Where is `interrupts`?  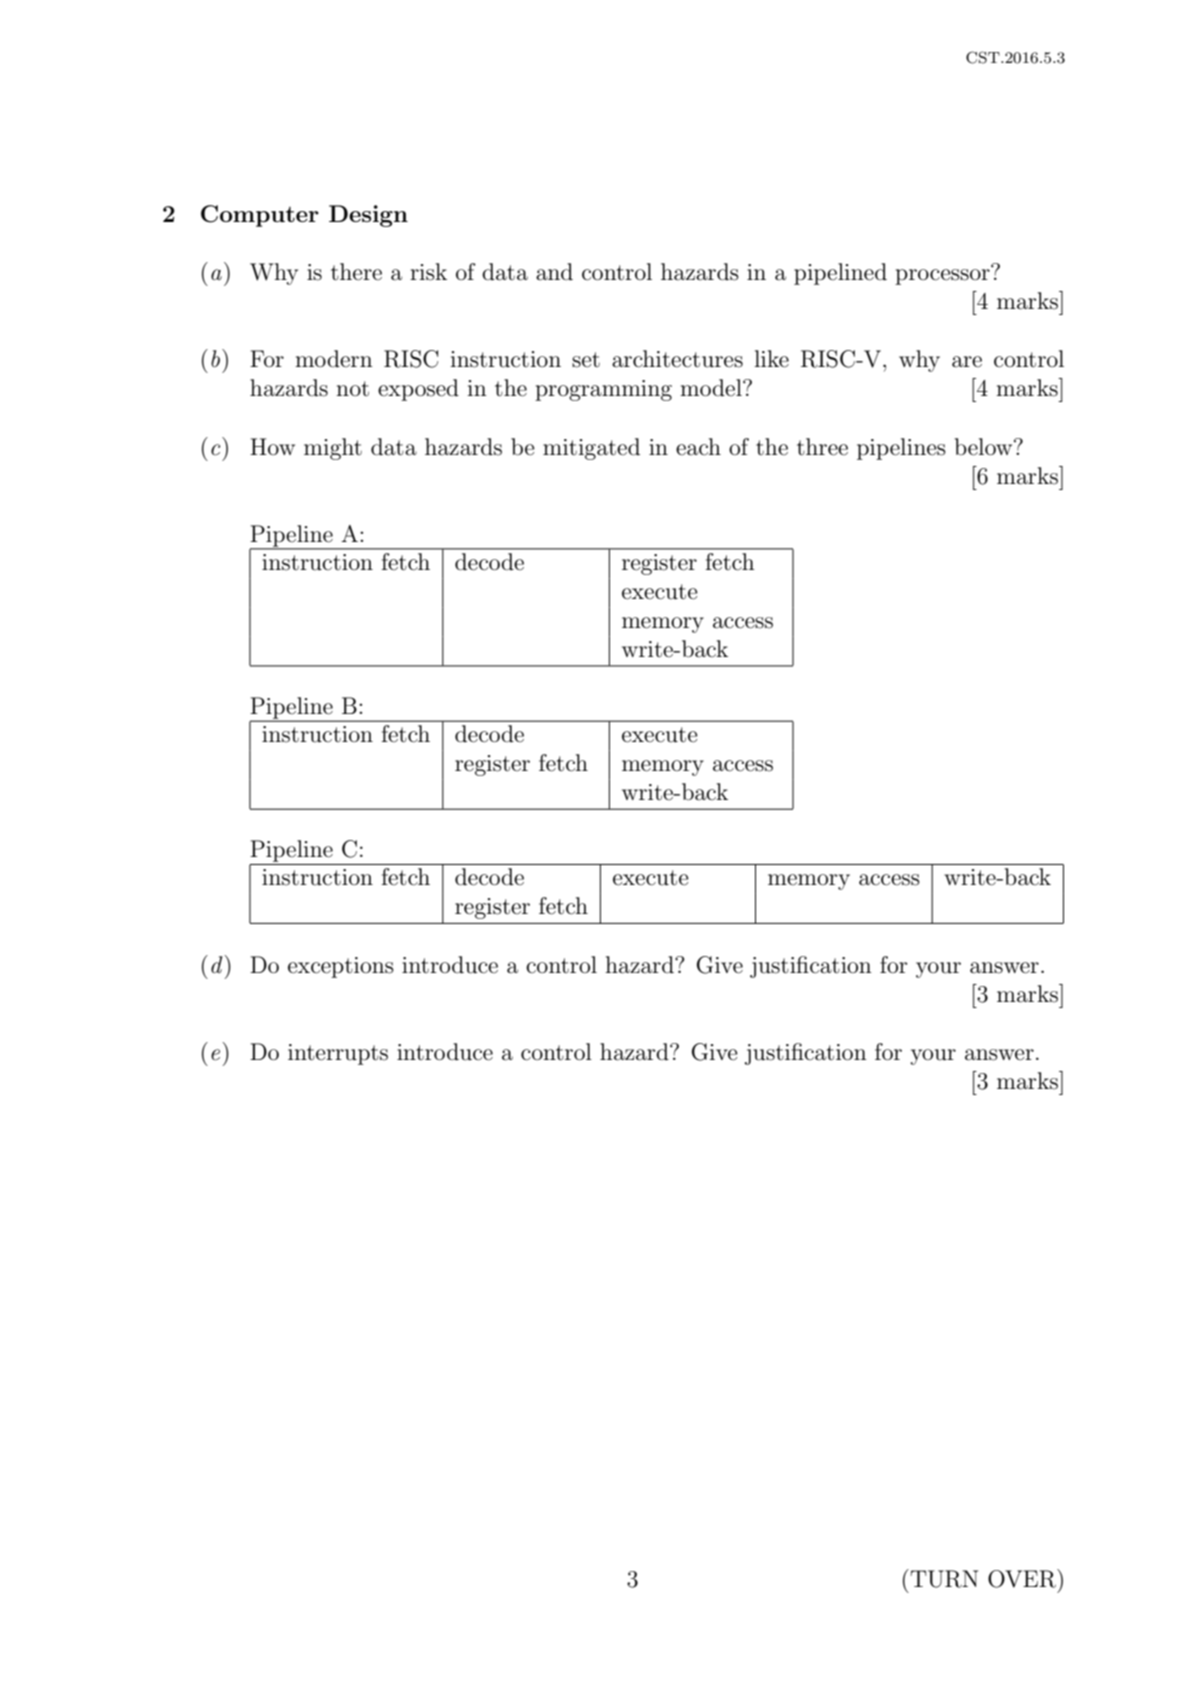 interrupts is located at coordinates (338, 1054).
